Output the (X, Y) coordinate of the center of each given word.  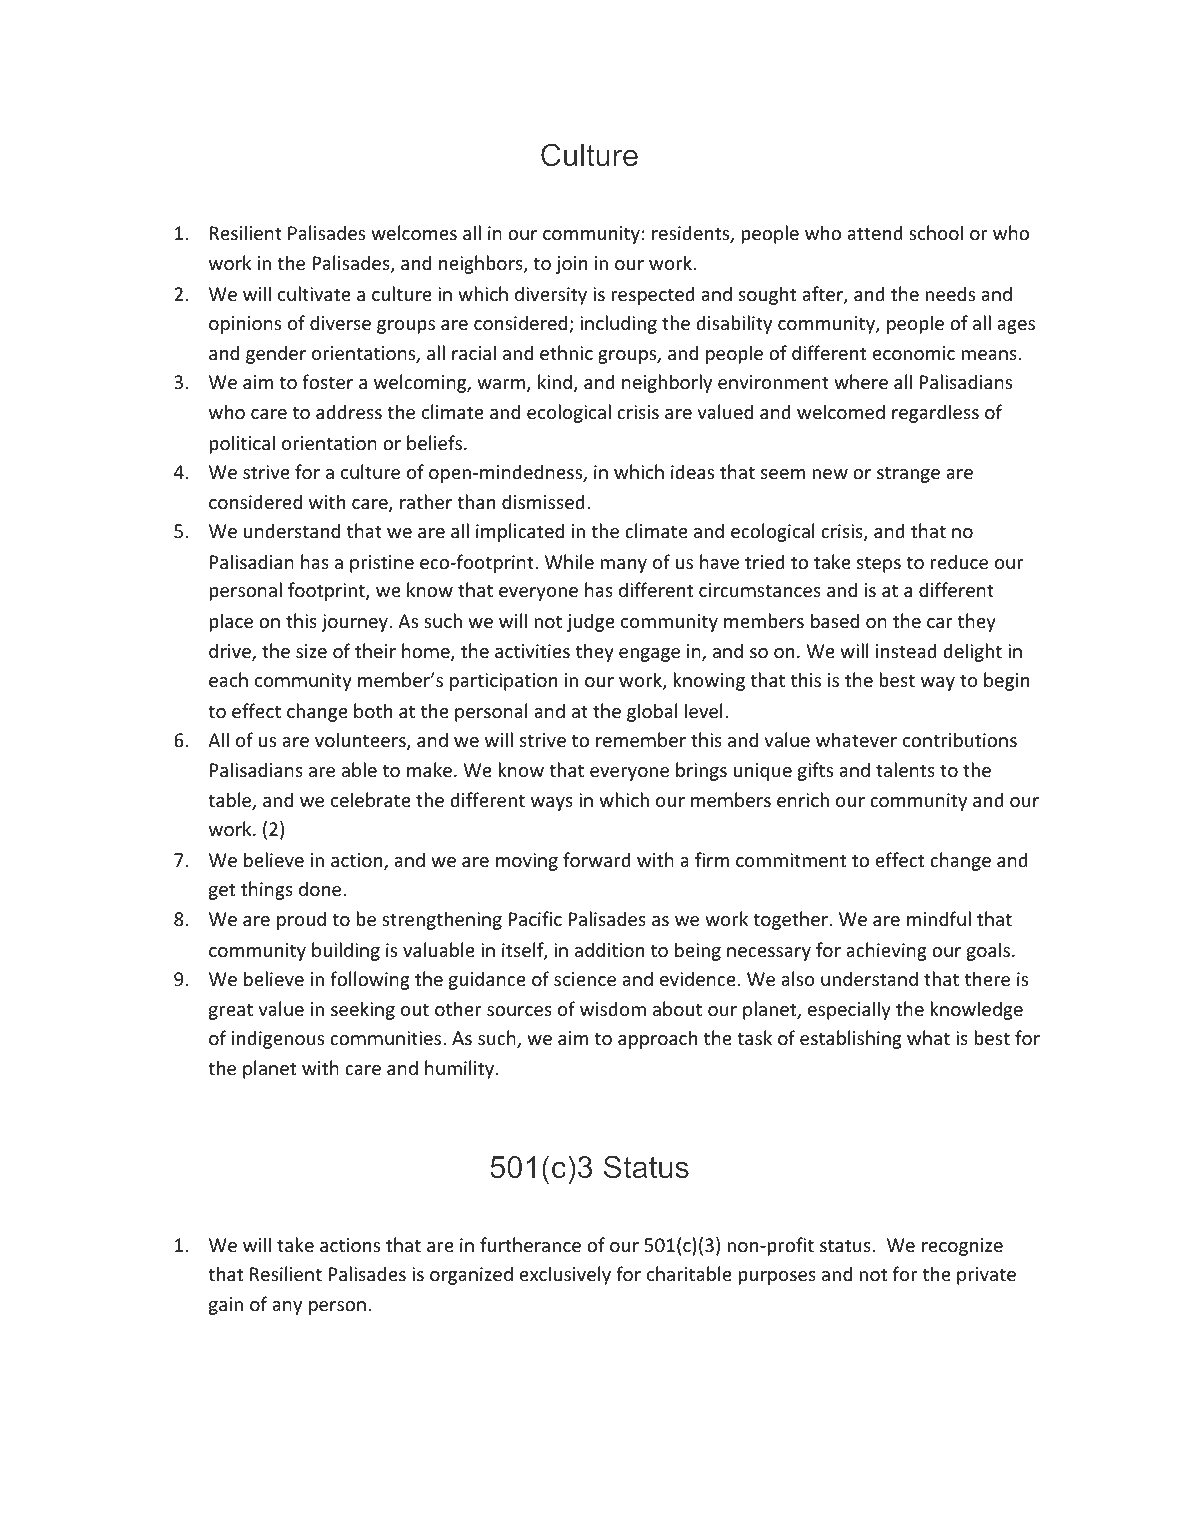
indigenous (278, 1039)
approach (657, 1039)
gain (226, 1306)
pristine (382, 564)
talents (905, 769)
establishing (851, 1039)
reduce (959, 561)
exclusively (565, 1275)
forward (597, 859)
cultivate (314, 293)
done (321, 888)
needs (950, 293)
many (624, 566)
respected (653, 295)
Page (967, 1444)
